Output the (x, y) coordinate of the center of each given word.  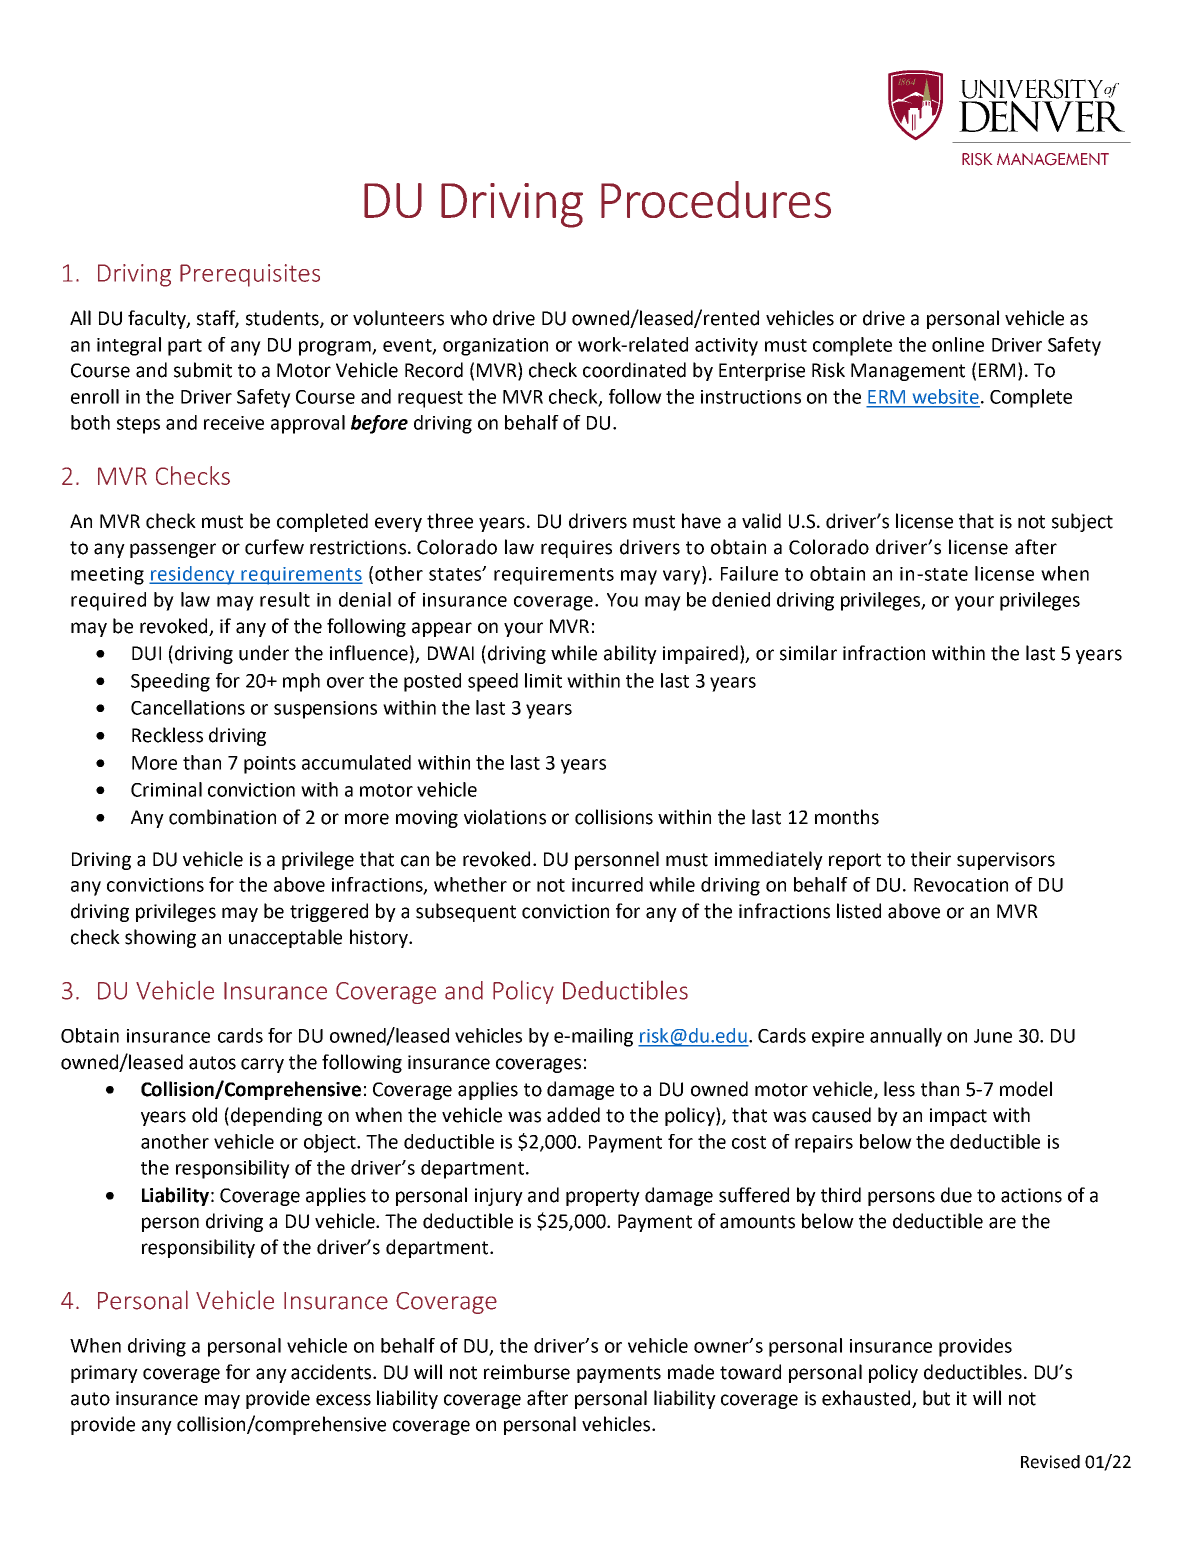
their (931, 859)
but (936, 1398)
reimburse (527, 1372)
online (958, 344)
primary (104, 1374)
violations (505, 817)
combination (222, 817)
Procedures (716, 199)
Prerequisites (250, 275)
